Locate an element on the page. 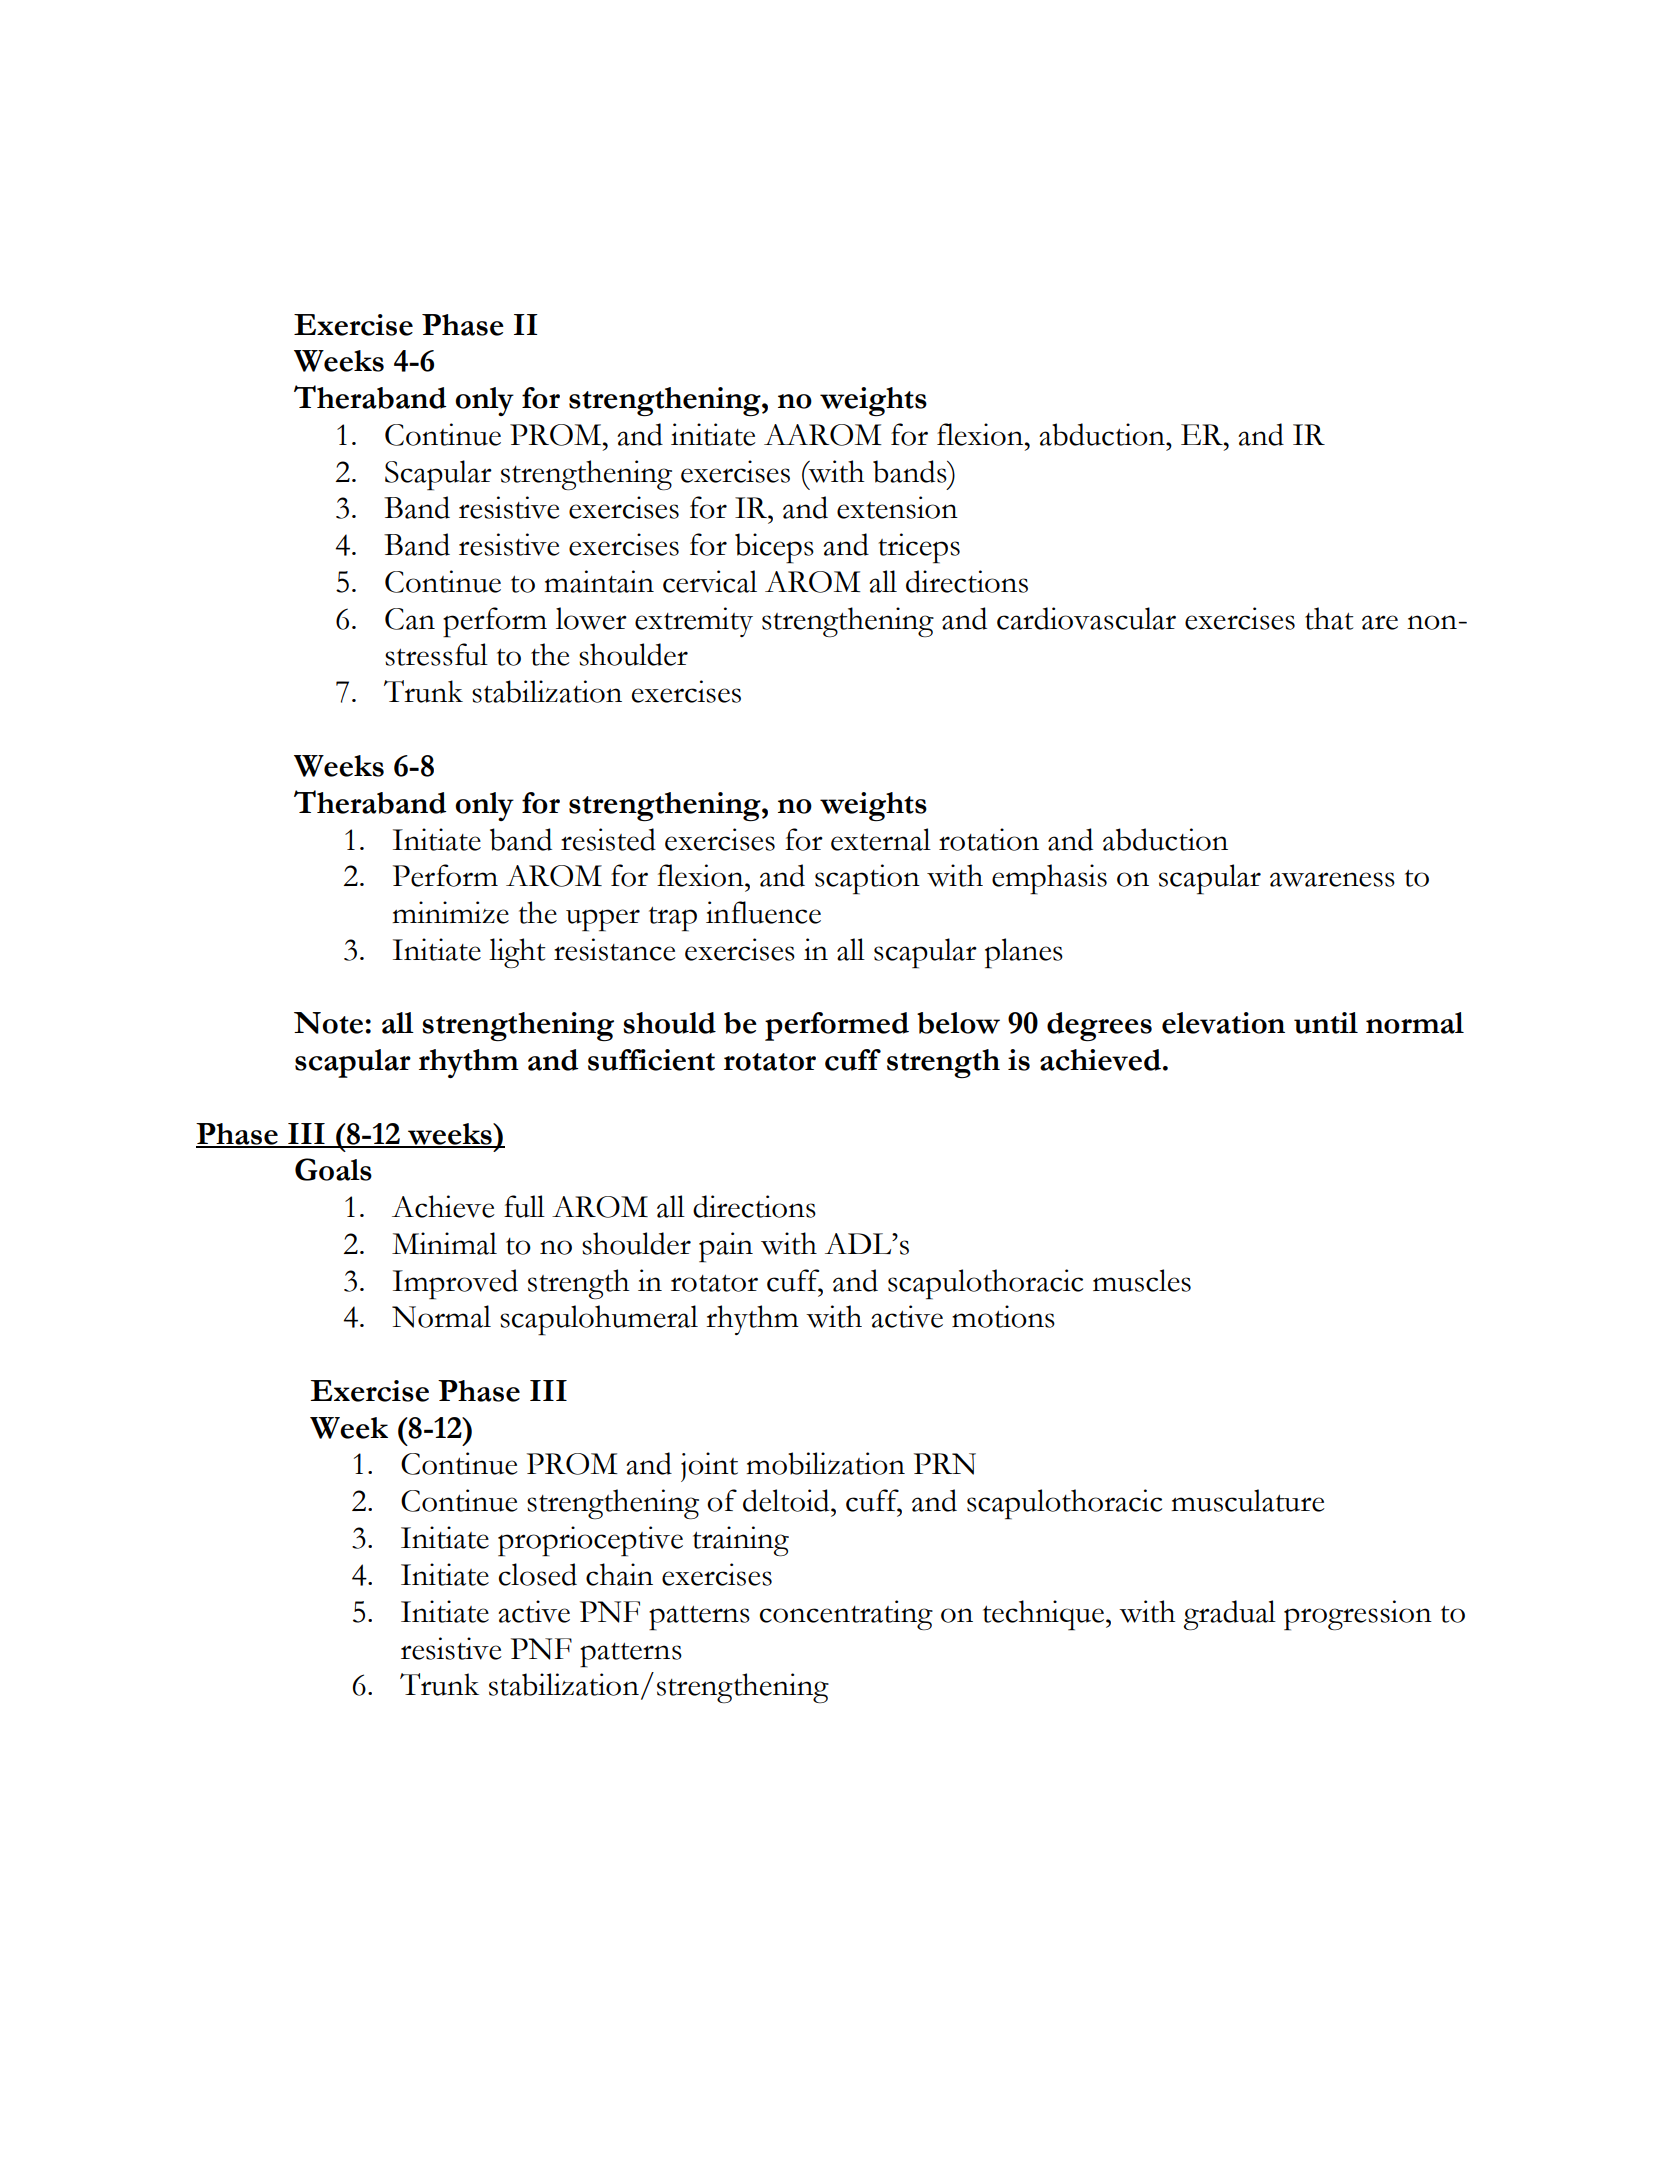  muscles is located at coordinates (1142, 1280).
